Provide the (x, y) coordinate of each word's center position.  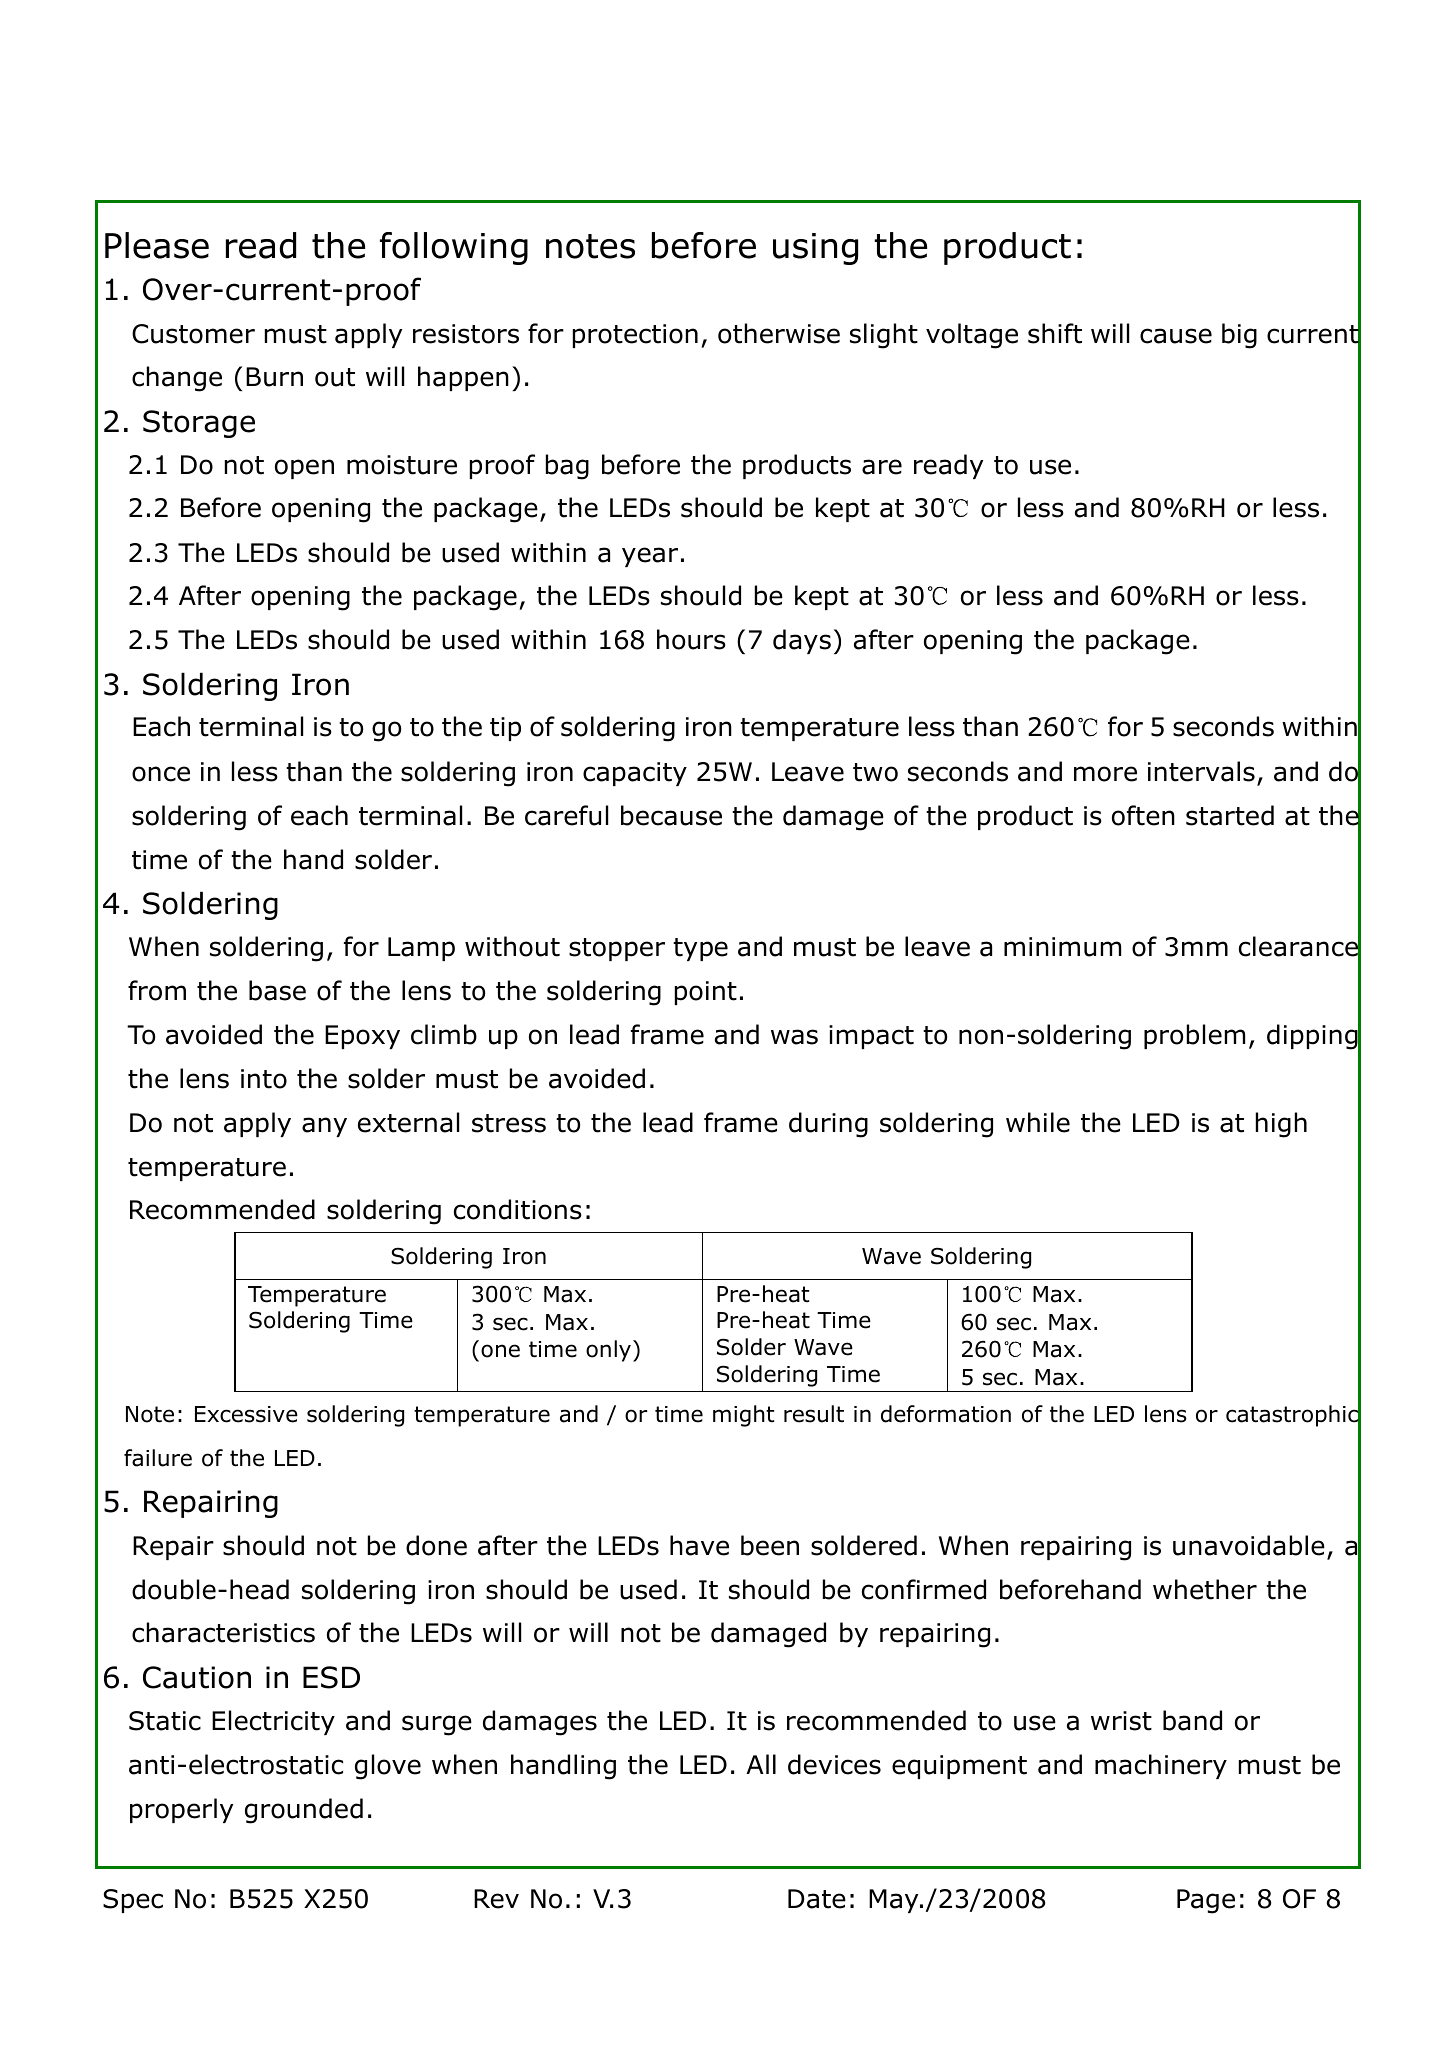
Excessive (246, 1414)
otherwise (779, 333)
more (1105, 774)
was (794, 1037)
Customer (193, 334)
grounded (304, 1811)
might (743, 1416)
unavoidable (1249, 1545)
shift (1055, 333)
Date (817, 1899)
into (264, 1079)
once (161, 774)
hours (691, 639)
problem (1194, 1036)
